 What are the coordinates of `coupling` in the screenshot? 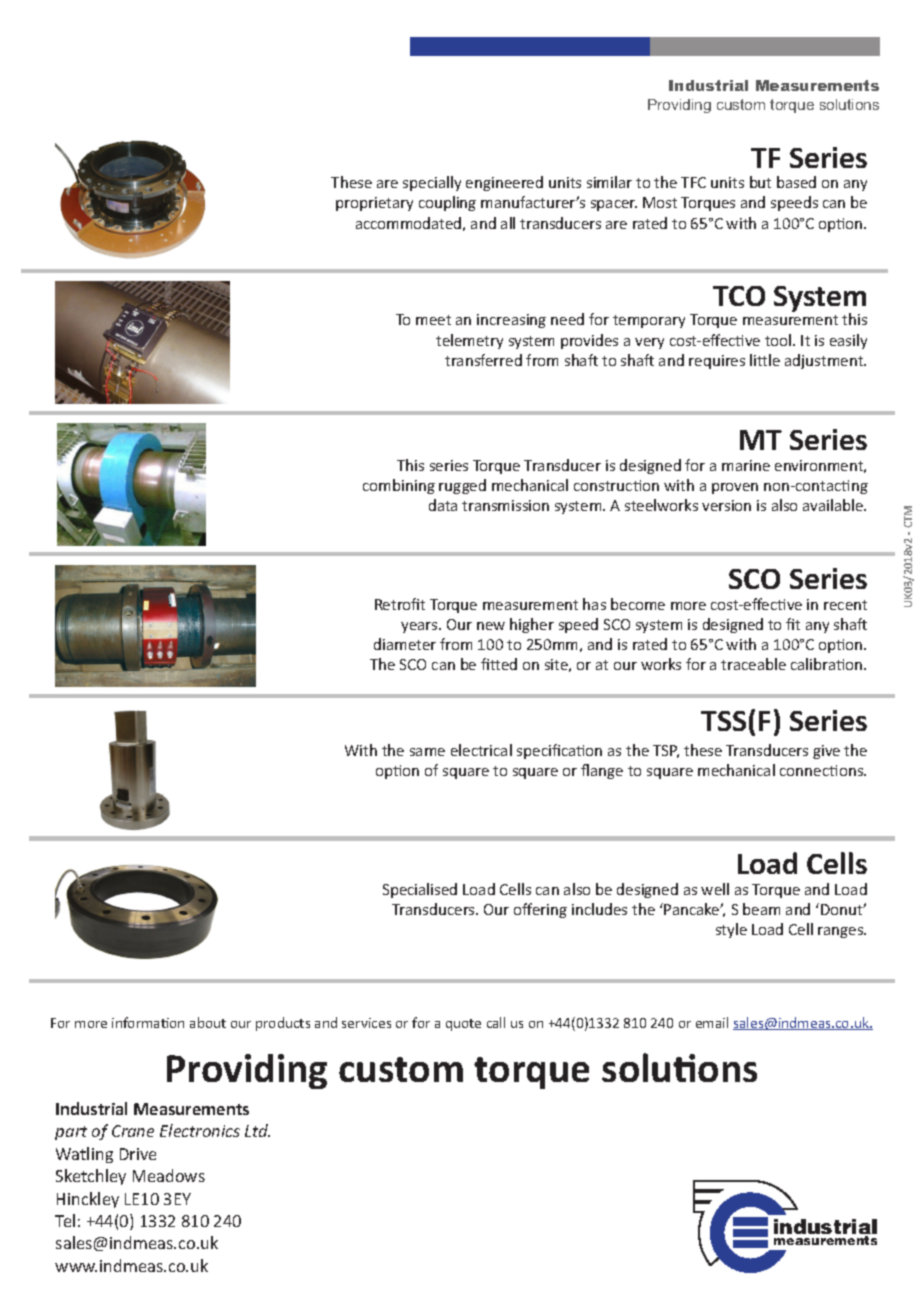 It's located at (447, 203).
